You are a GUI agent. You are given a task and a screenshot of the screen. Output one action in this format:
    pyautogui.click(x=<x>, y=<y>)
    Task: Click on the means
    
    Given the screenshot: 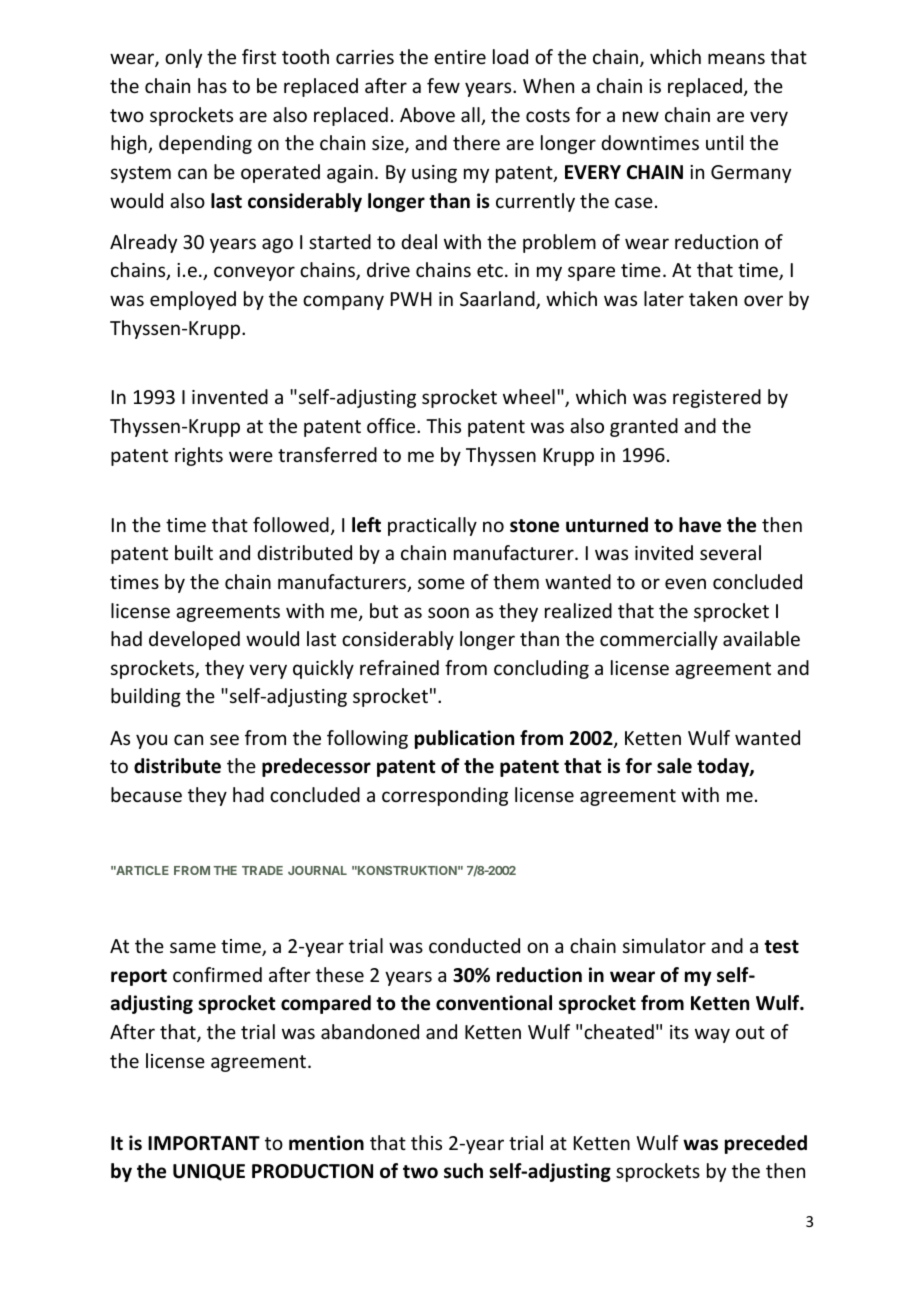 What is the action you would take?
    pyautogui.click(x=736, y=58)
